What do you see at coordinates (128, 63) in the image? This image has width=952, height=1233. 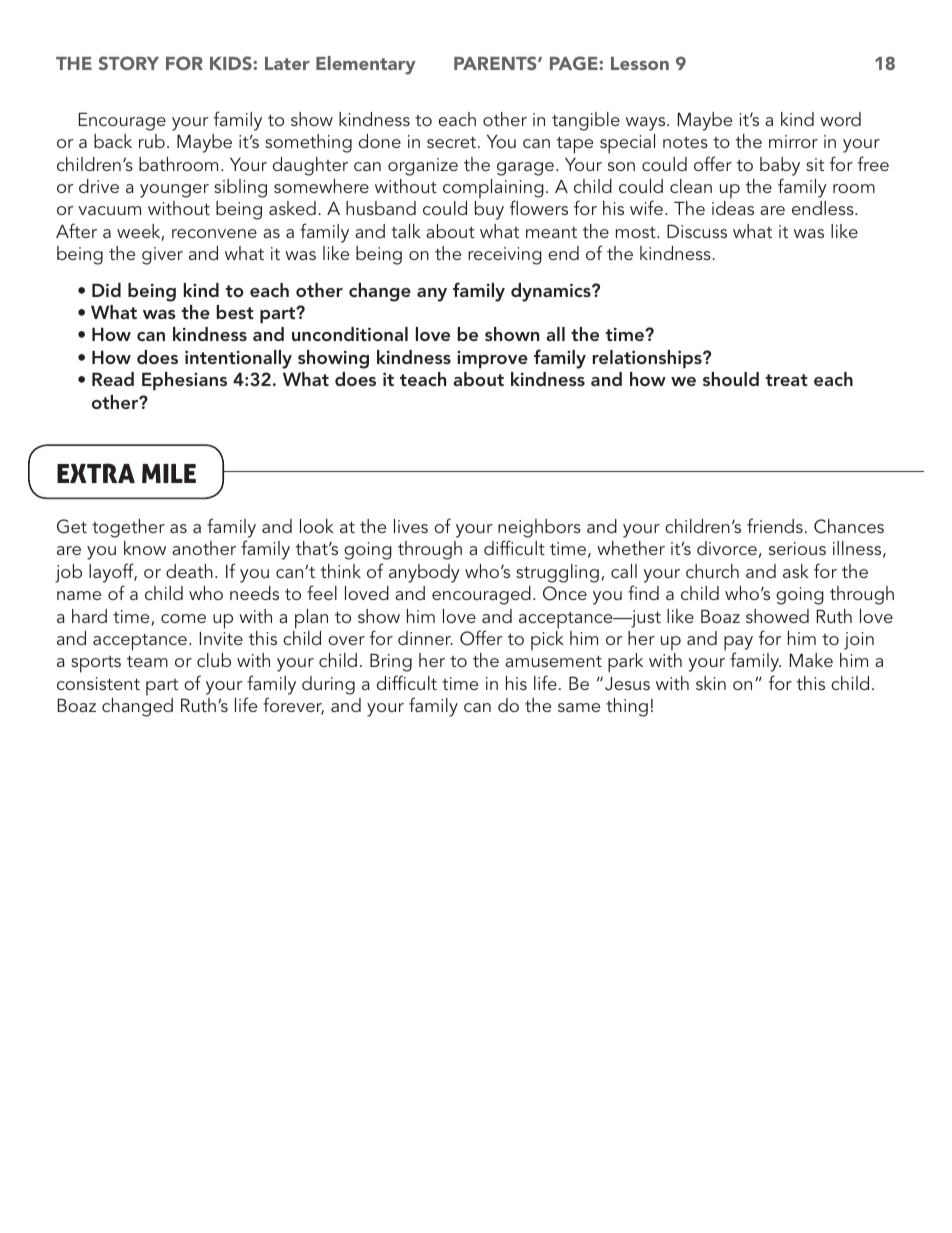 I see `STORY` at bounding box center [128, 63].
